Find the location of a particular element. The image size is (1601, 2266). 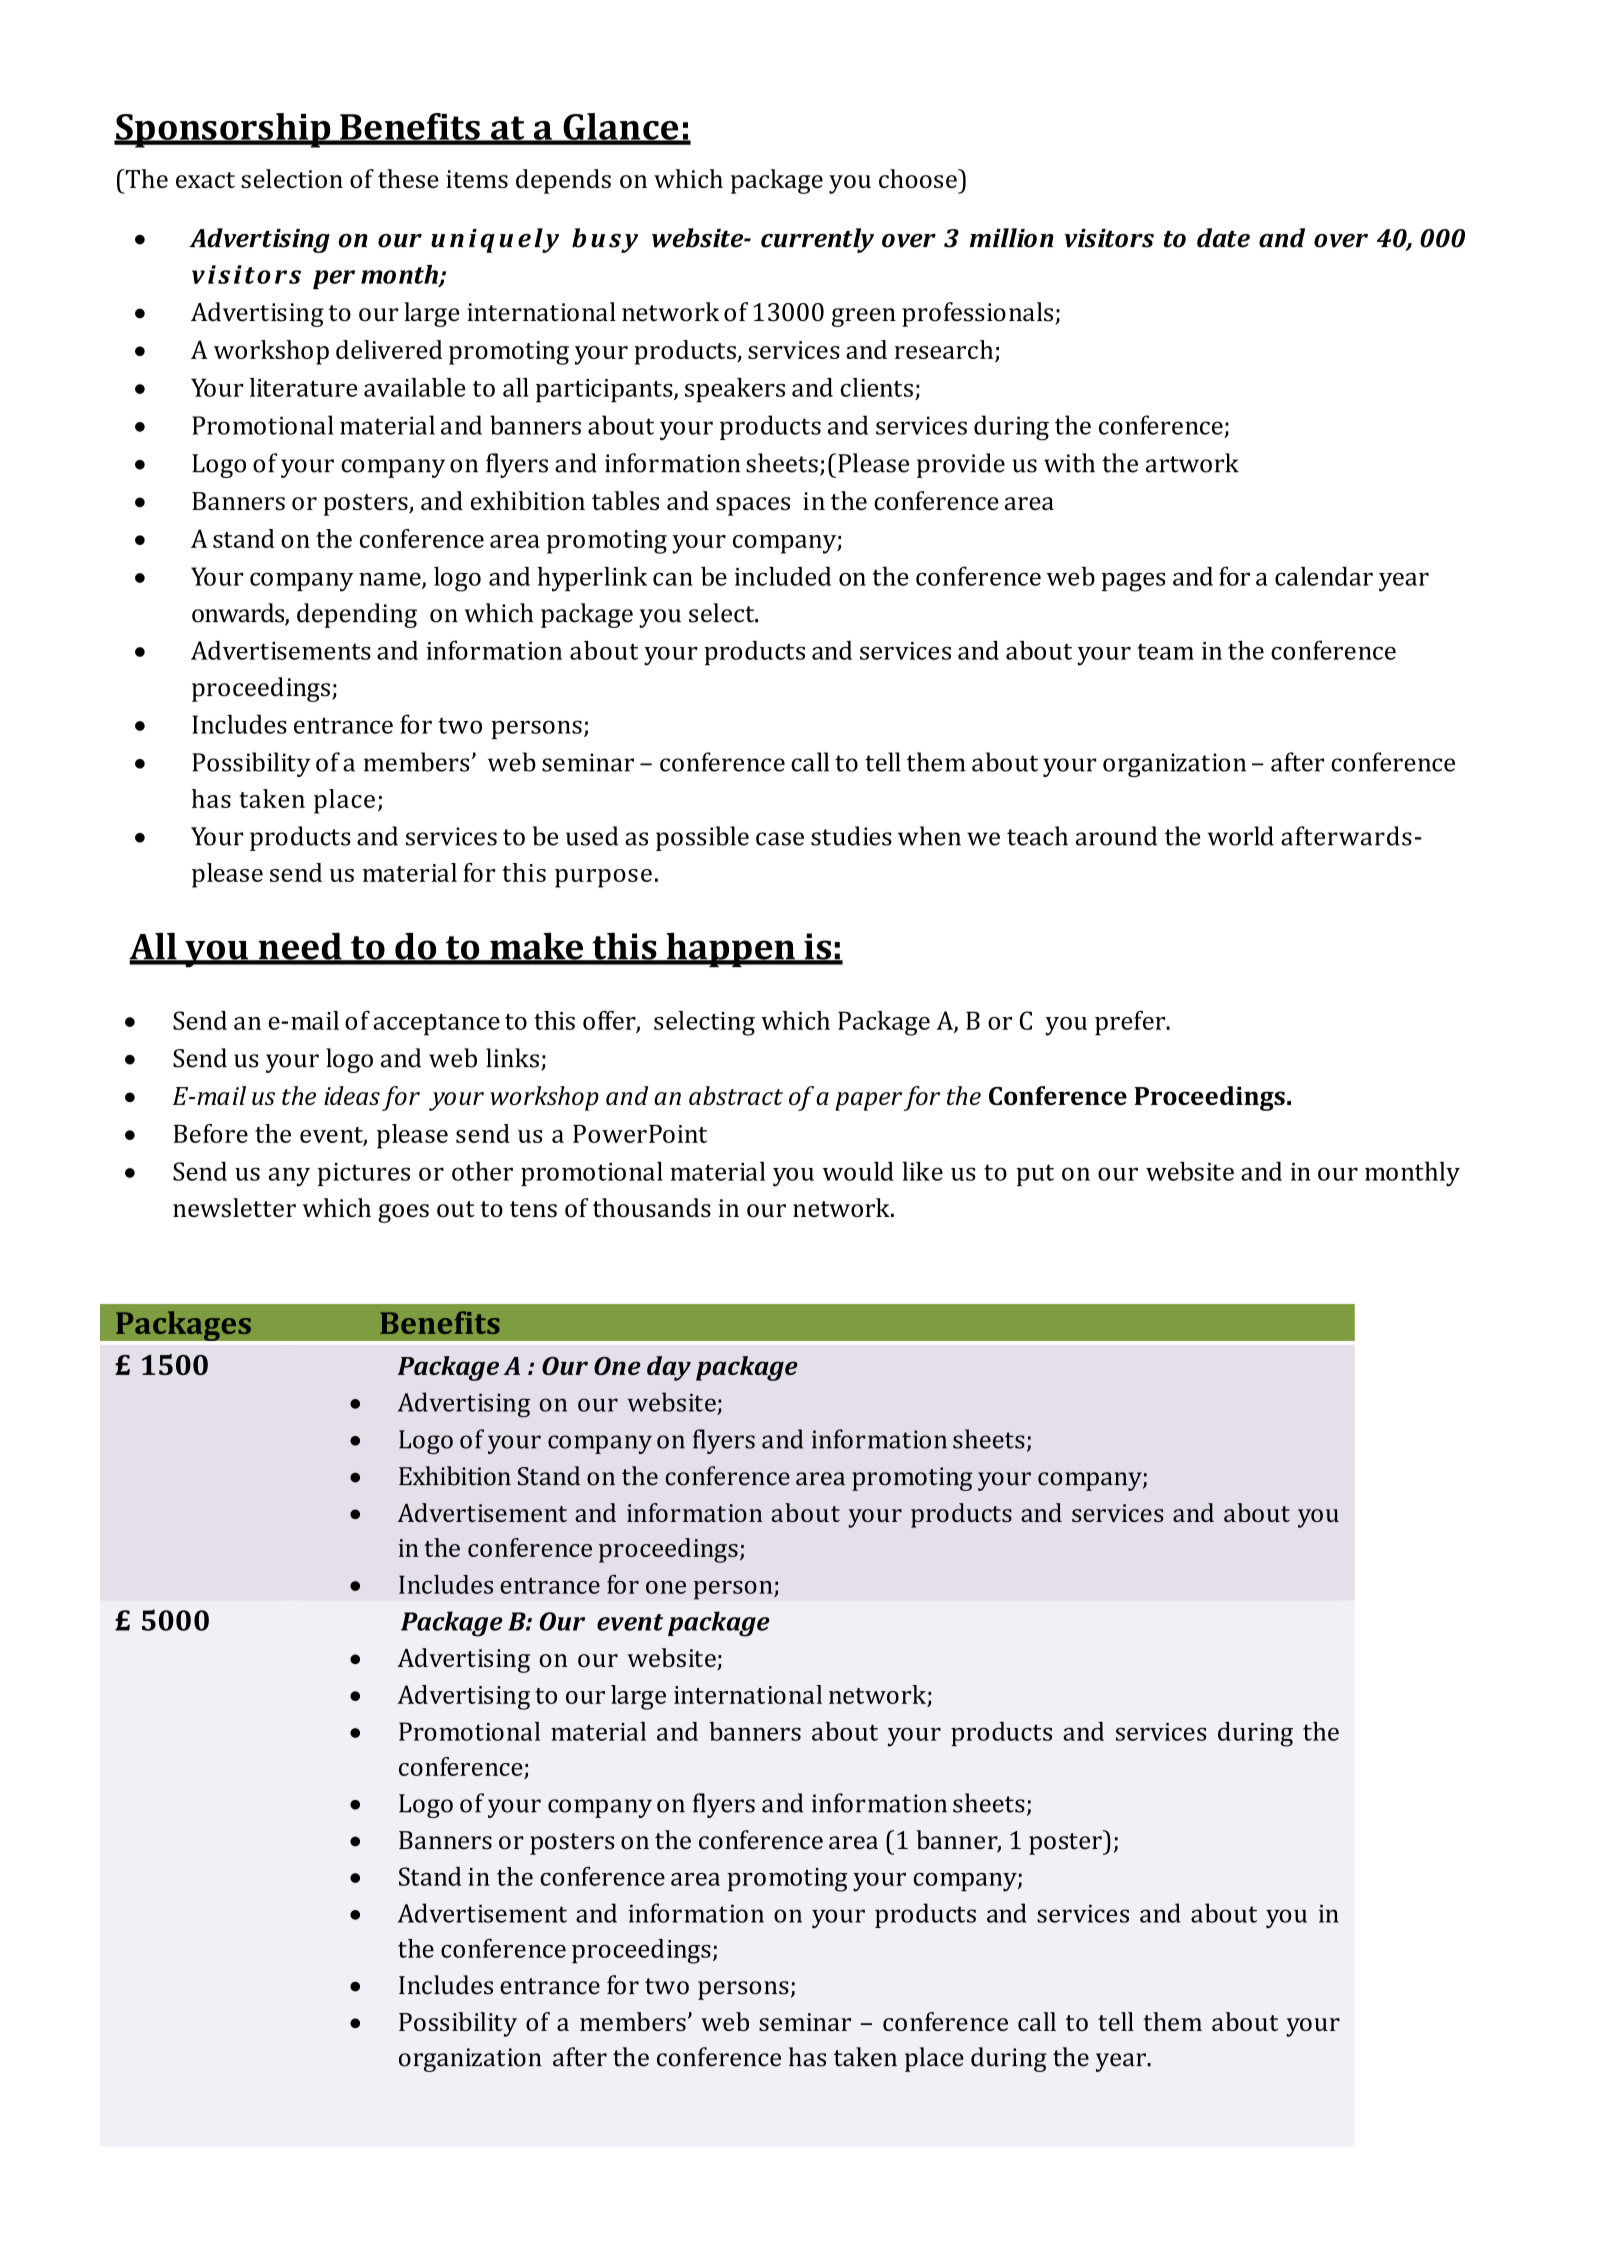

goes is located at coordinates (403, 1213).
